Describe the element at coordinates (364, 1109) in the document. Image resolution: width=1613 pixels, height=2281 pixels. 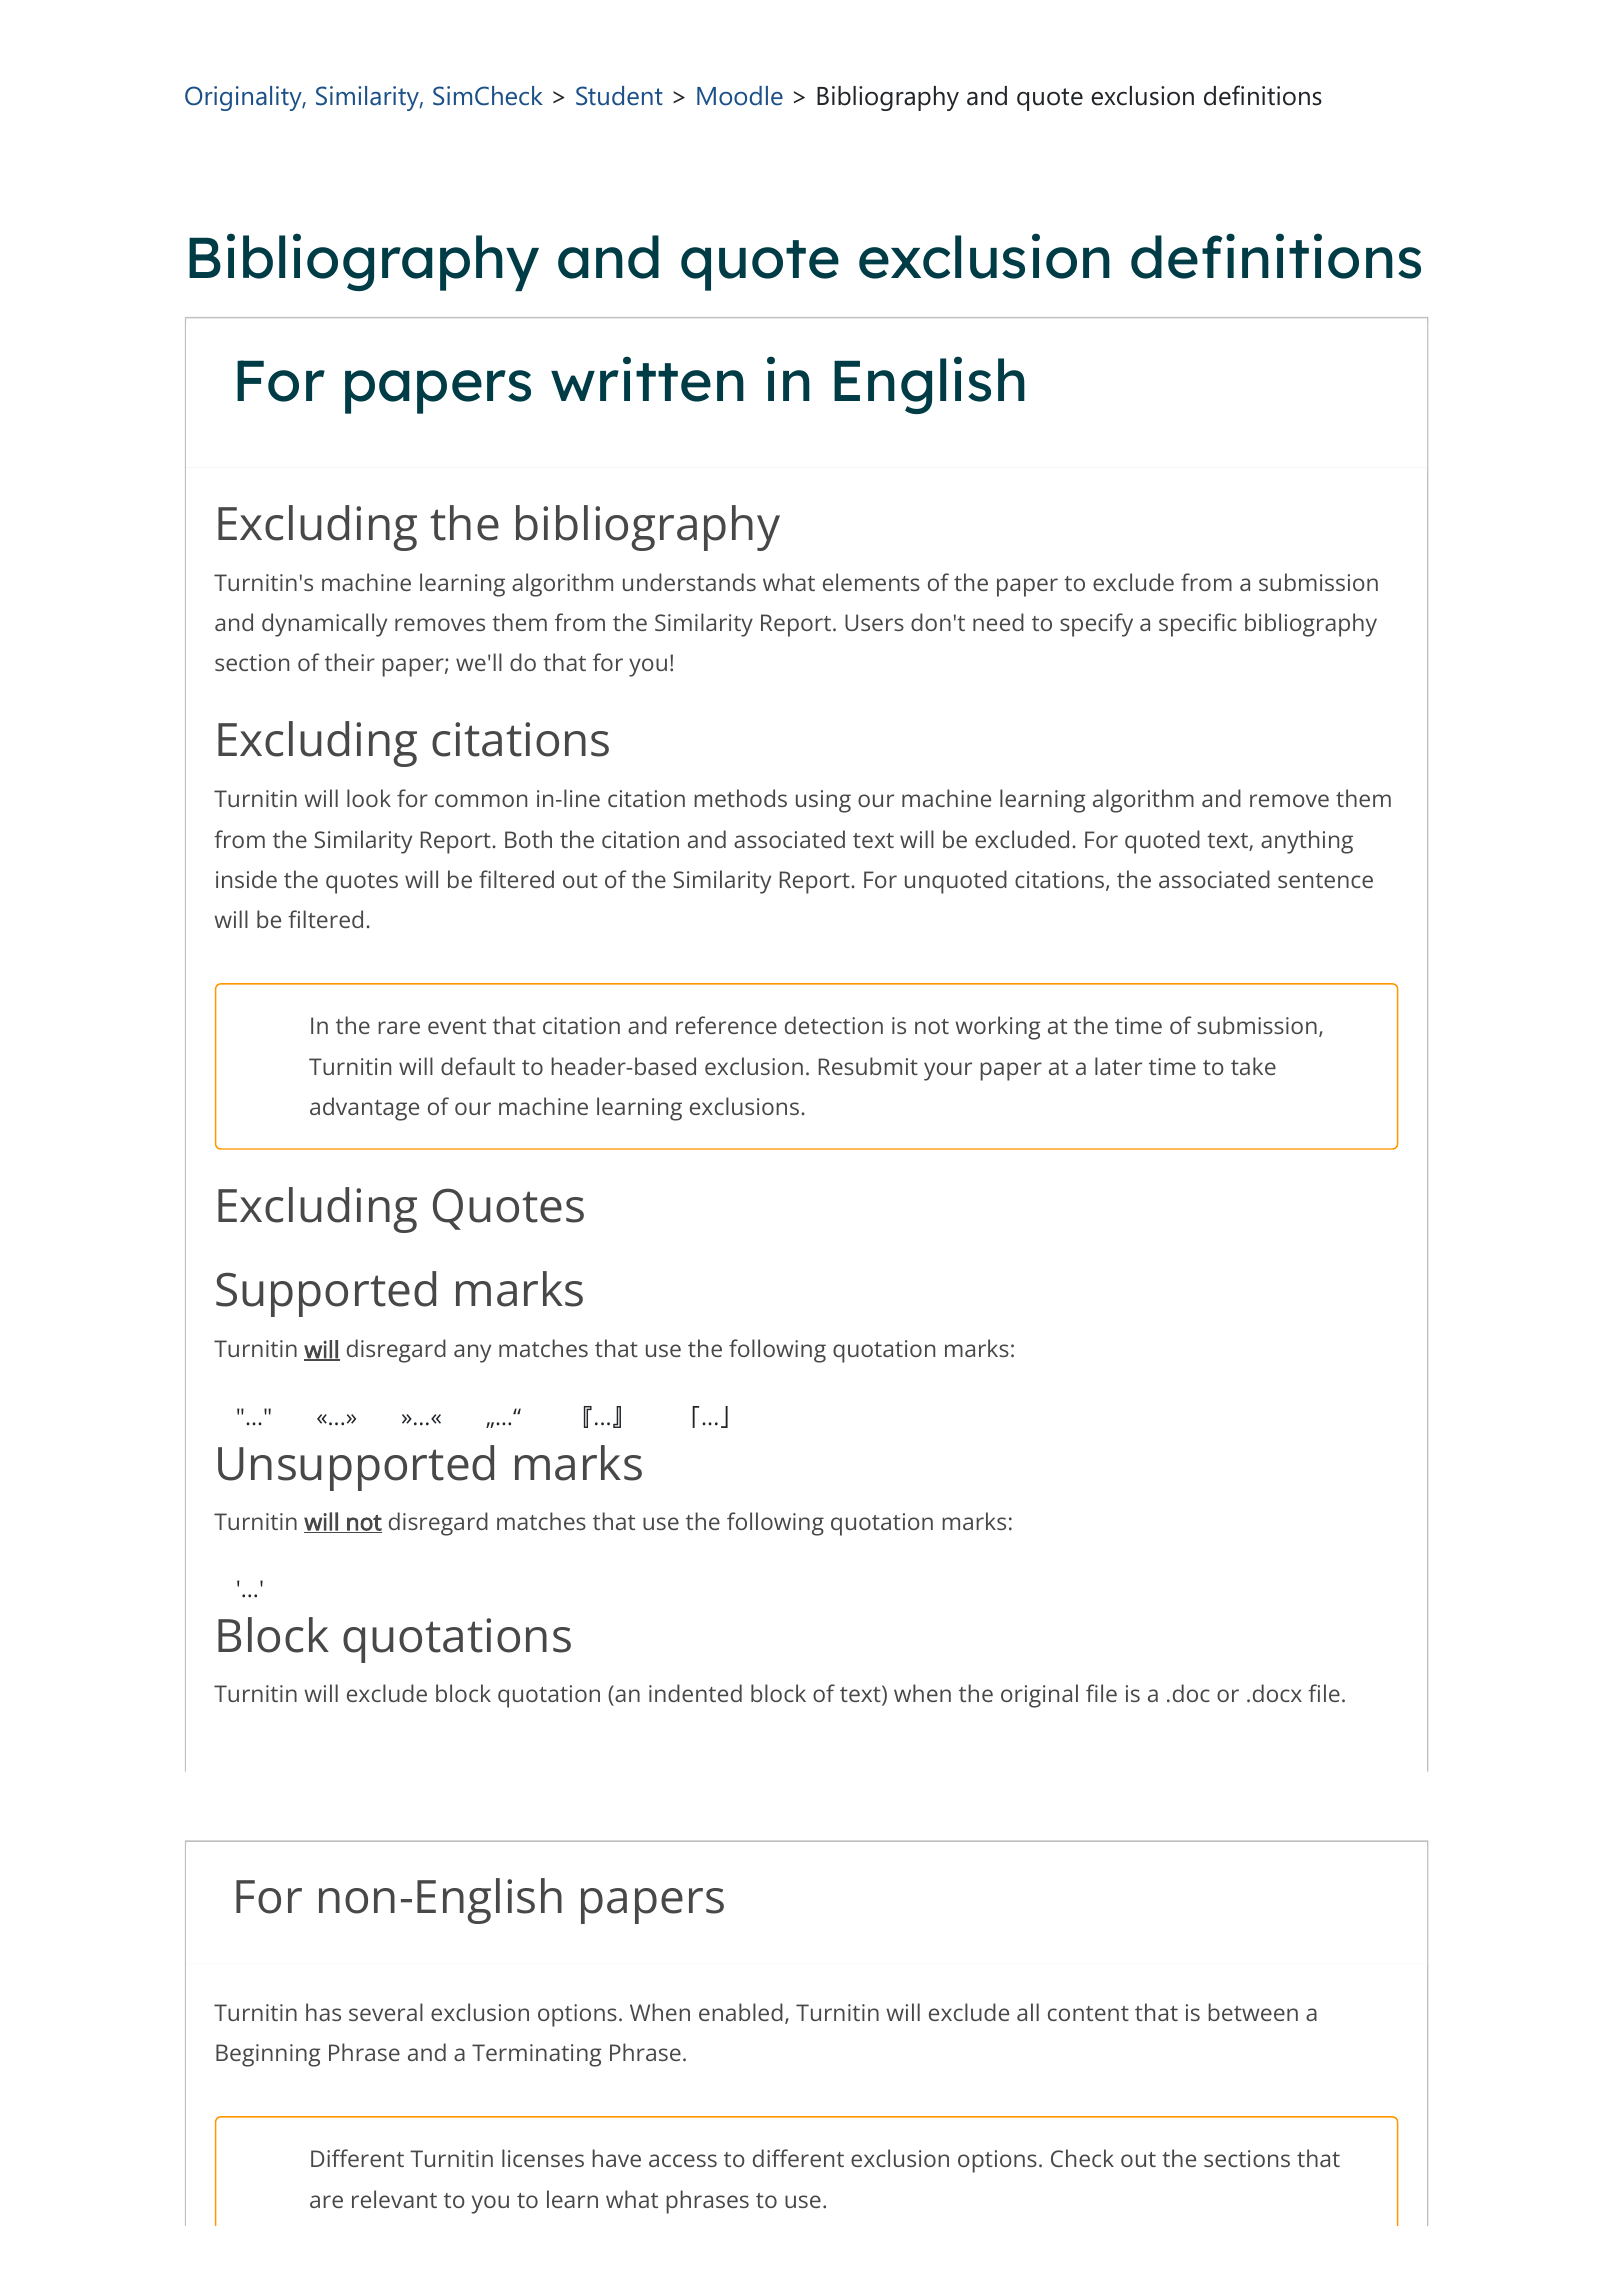
I see `advantage` at that location.
